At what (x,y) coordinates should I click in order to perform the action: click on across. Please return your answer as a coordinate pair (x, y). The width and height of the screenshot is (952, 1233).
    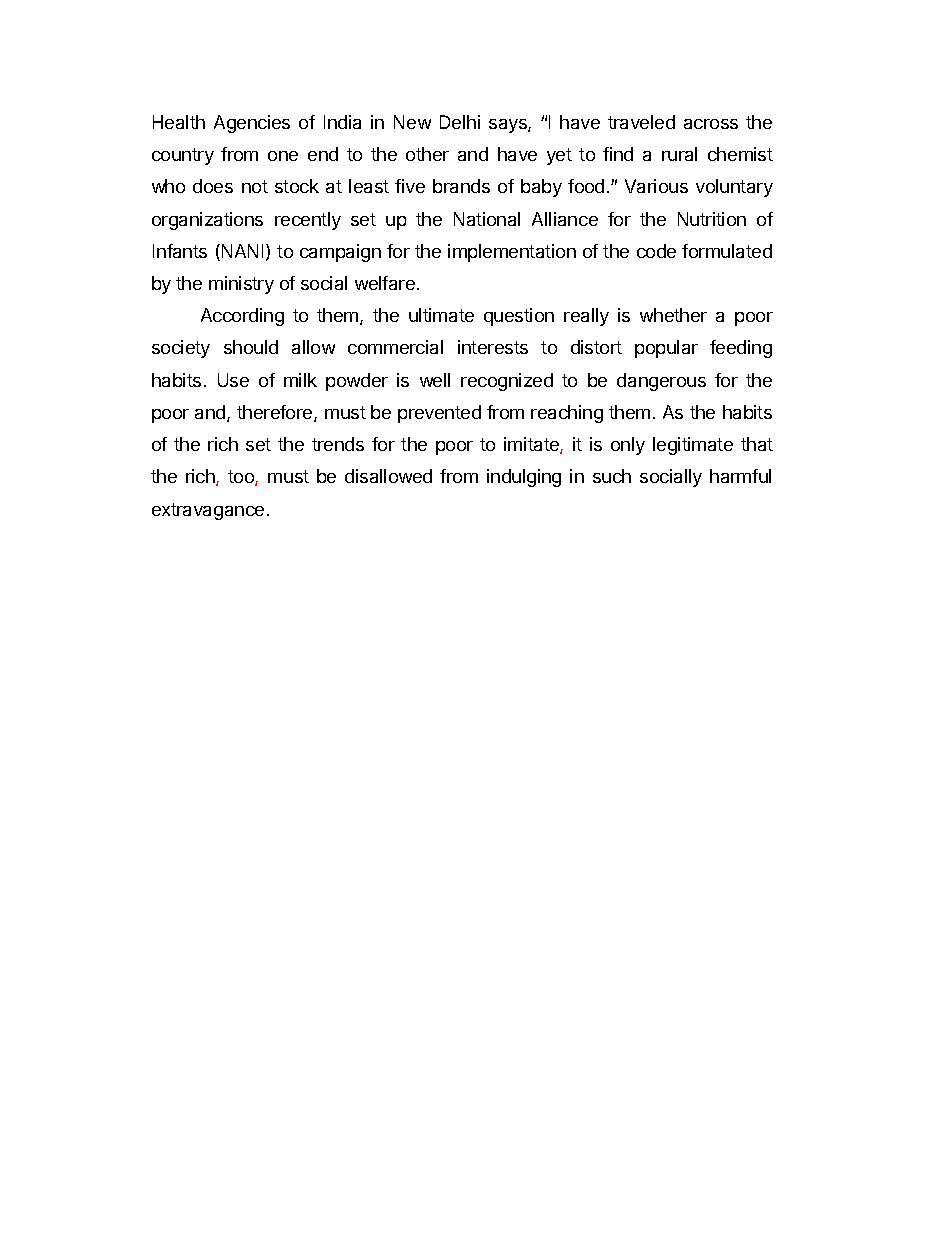
    Looking at the image, I should click on (711, 124).
